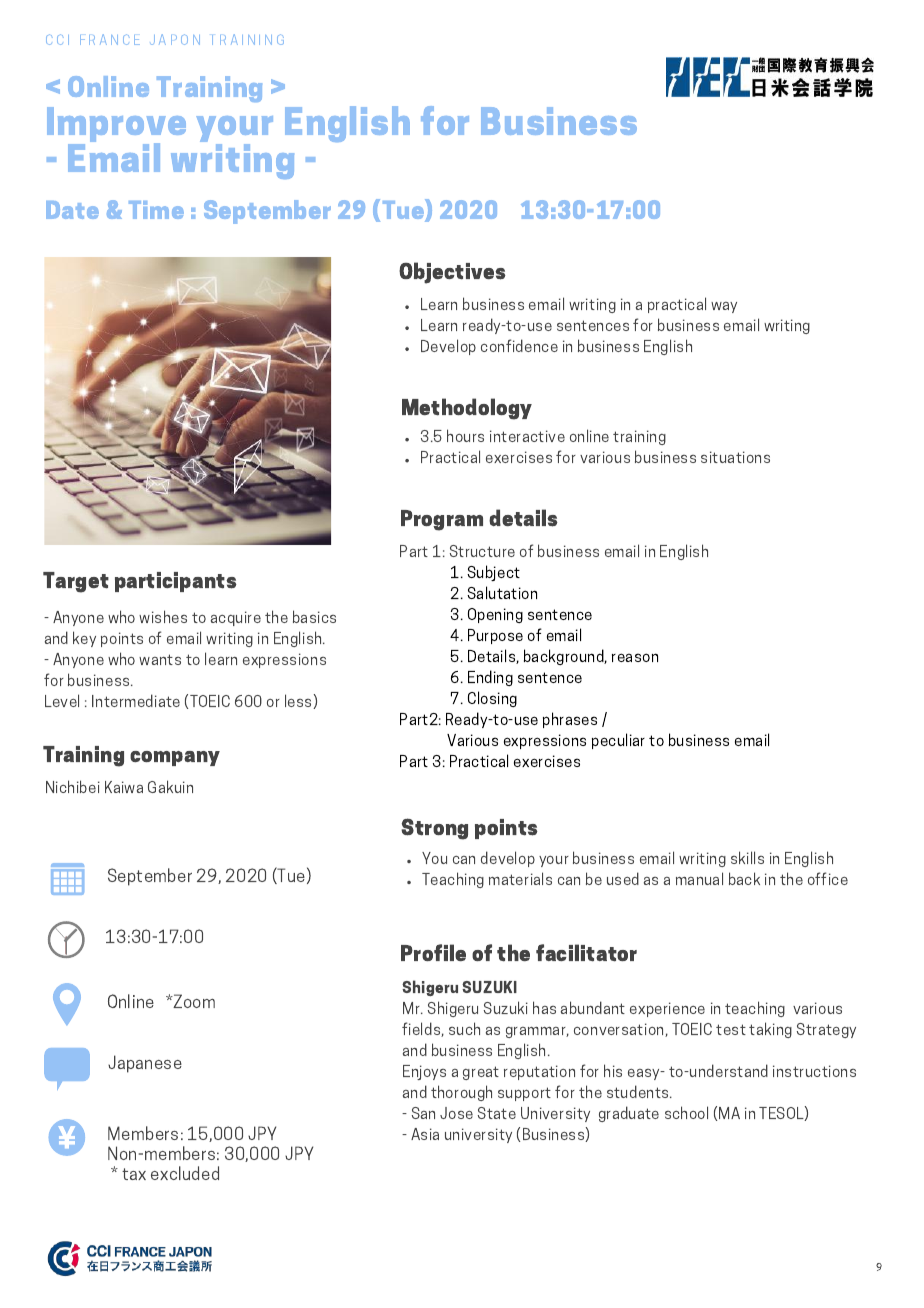  What do you see at coordinates (724, 307) in the page?
I see `way` at bounding box center [724, 307].
